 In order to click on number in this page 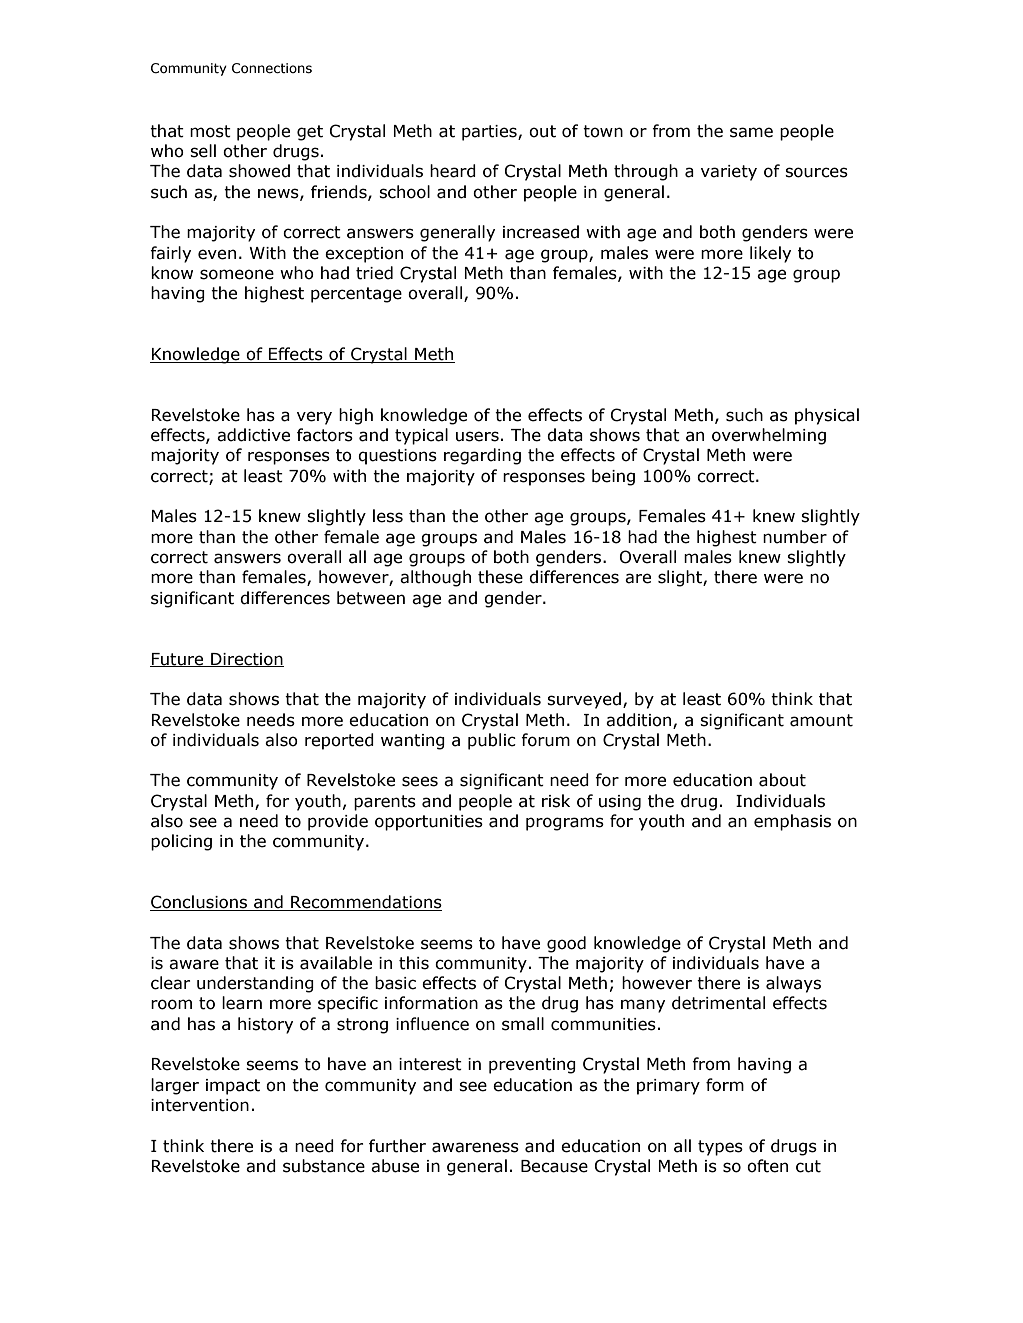, I will do `click(795, 537)`.
